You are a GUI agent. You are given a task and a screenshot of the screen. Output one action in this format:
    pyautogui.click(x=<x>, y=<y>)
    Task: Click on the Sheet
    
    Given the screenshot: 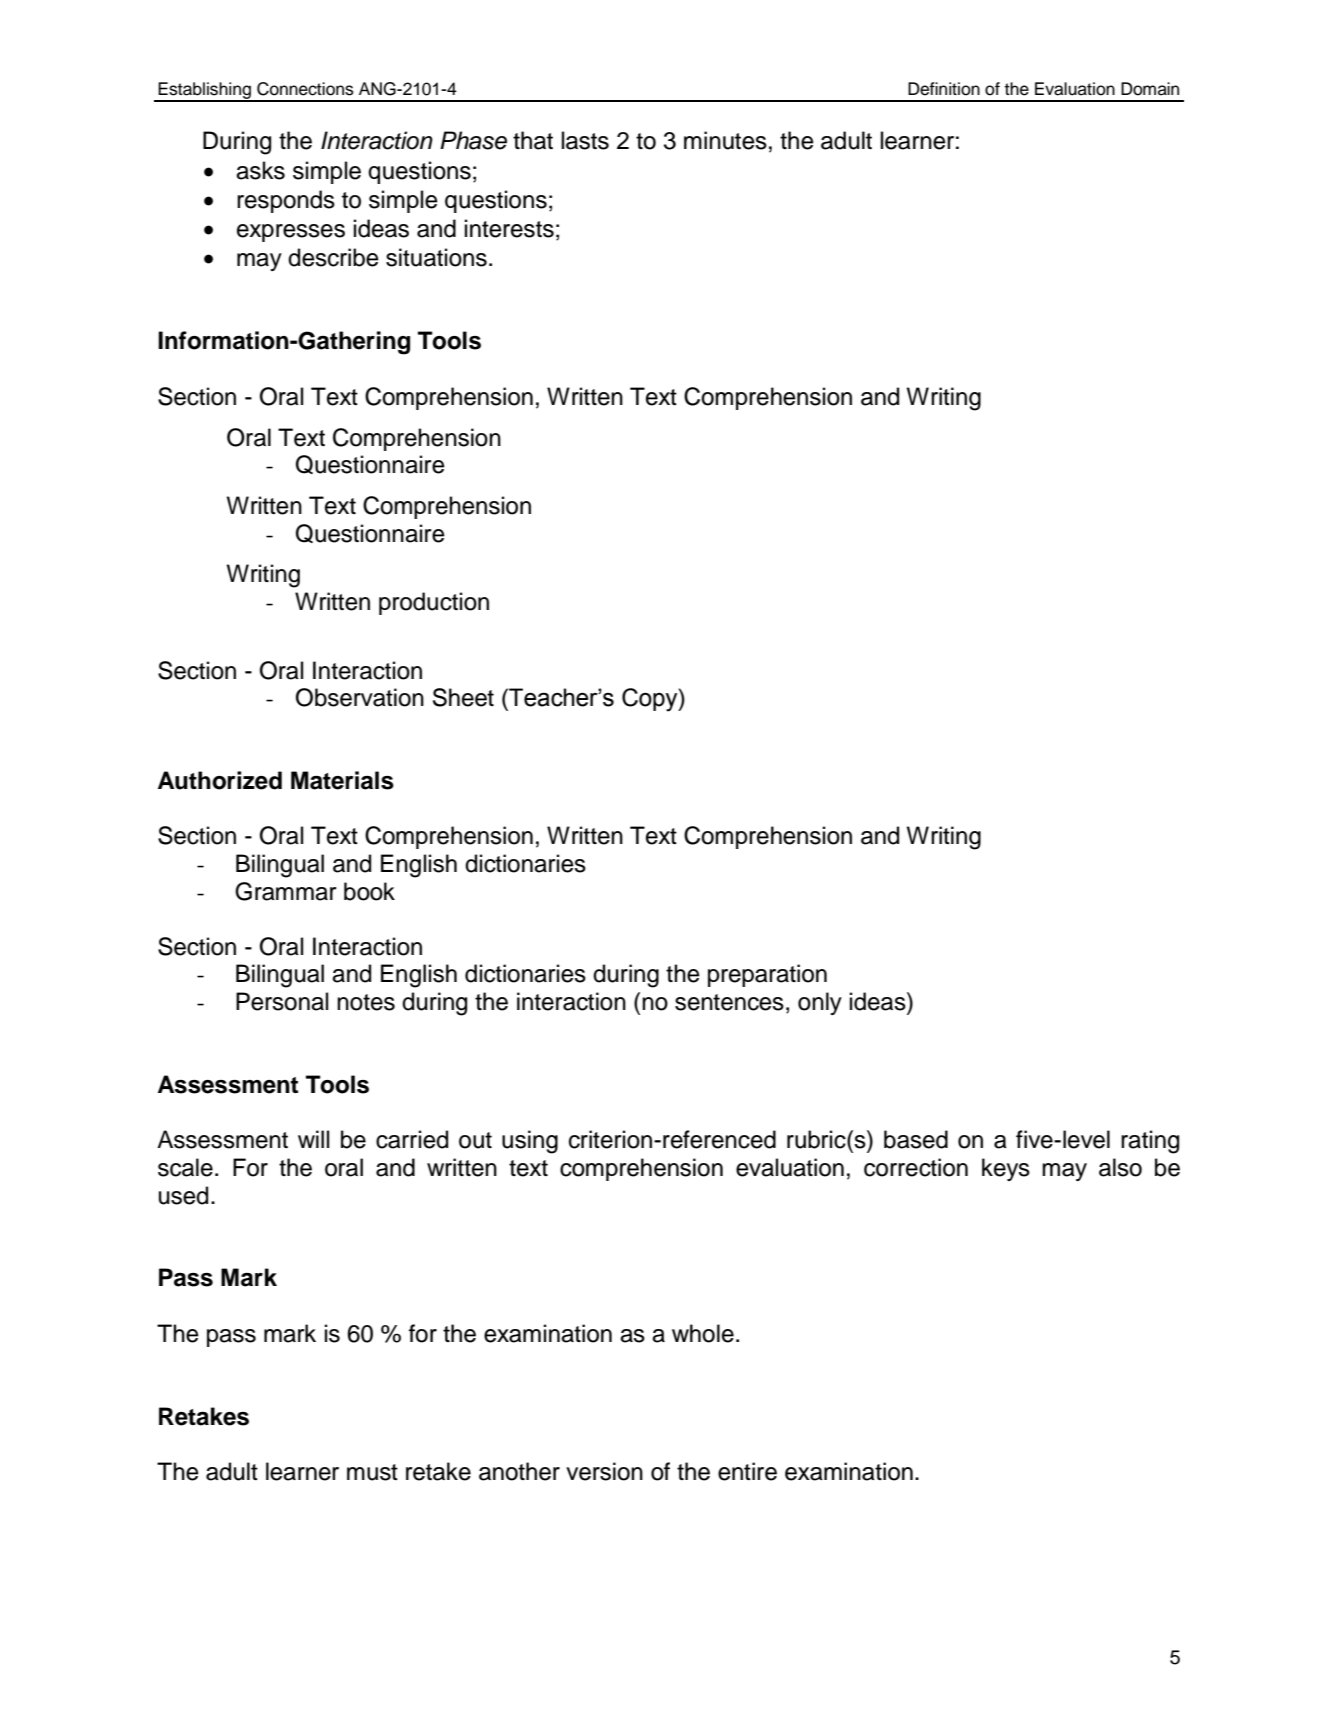 What is the action you would take?
    pyautogui.click(x=463, y=697)
